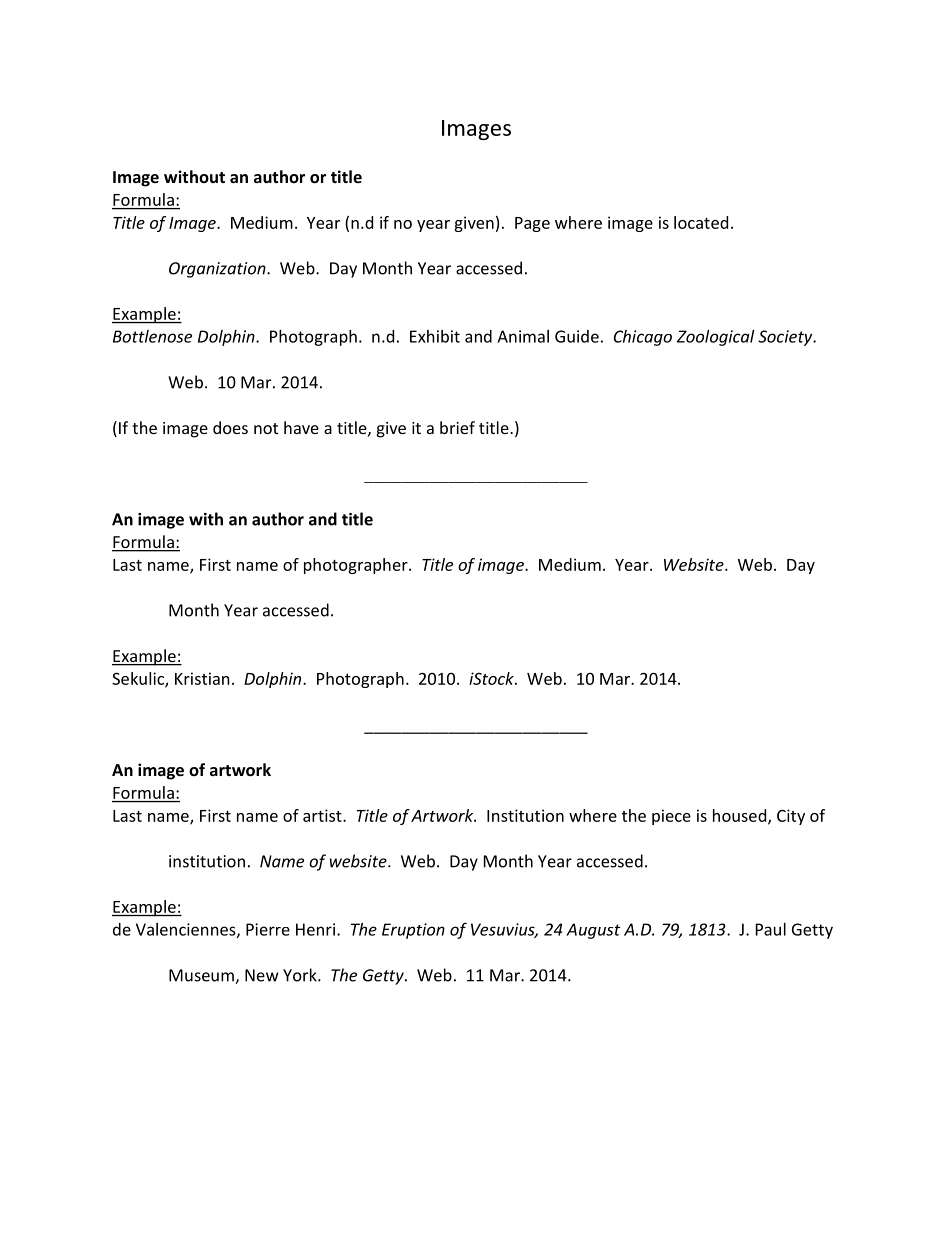 The image size is (952, 1233). I want to click on Kristian, so click(202, 678).
